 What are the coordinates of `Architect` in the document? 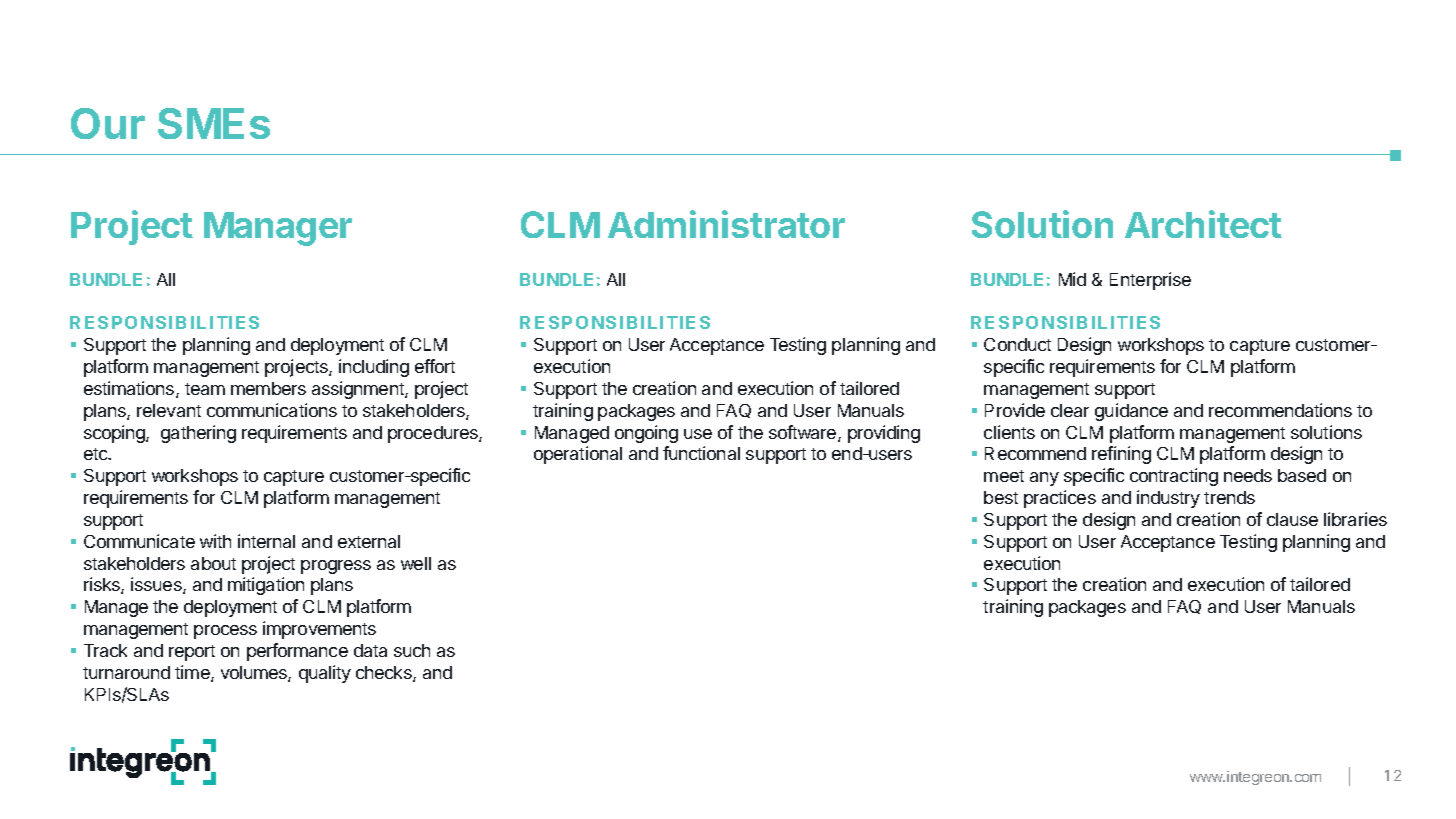 It's located at (1203, 224).
